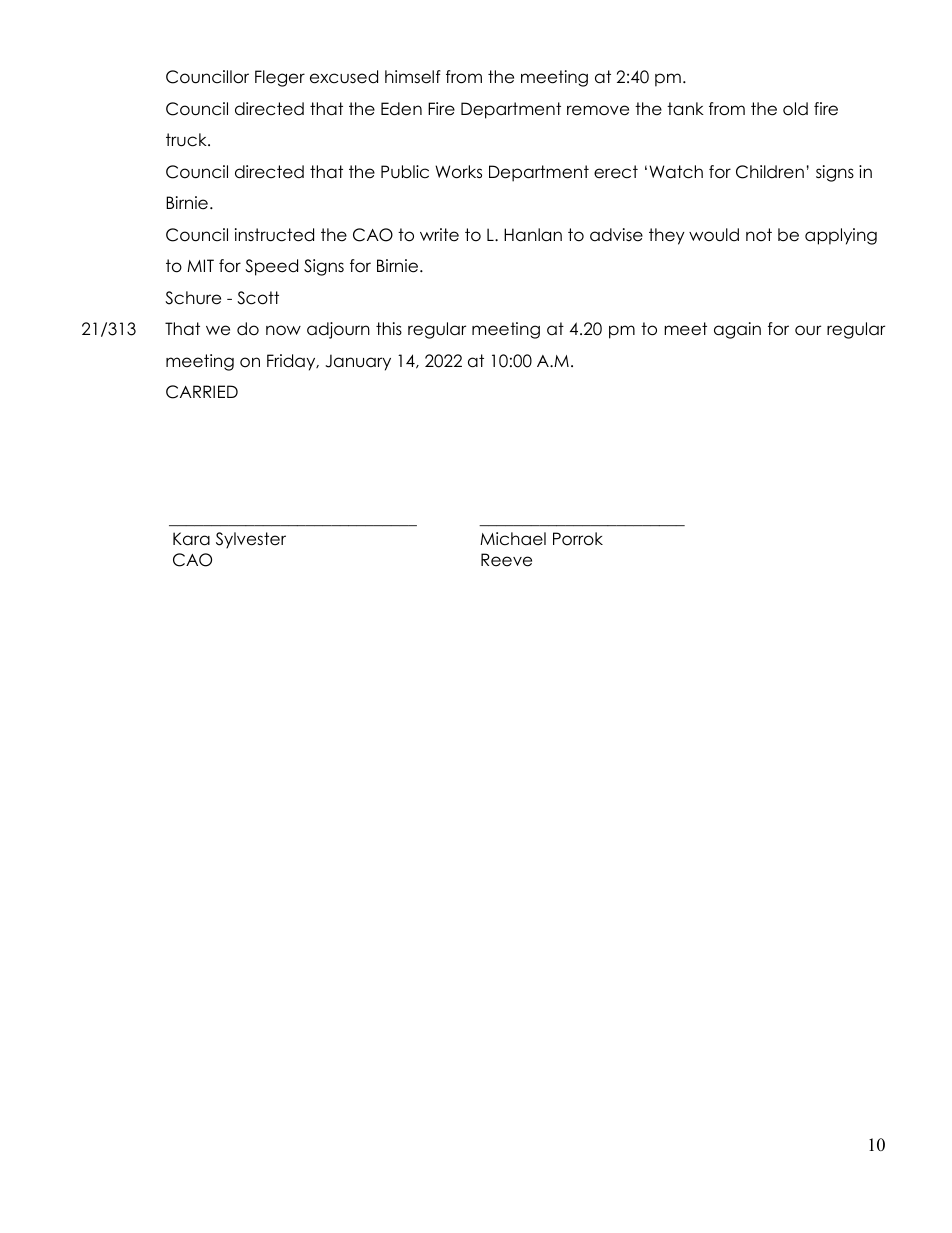  Describe the element at coordinates (458, 172) in the page. I see `Works` at that location.
